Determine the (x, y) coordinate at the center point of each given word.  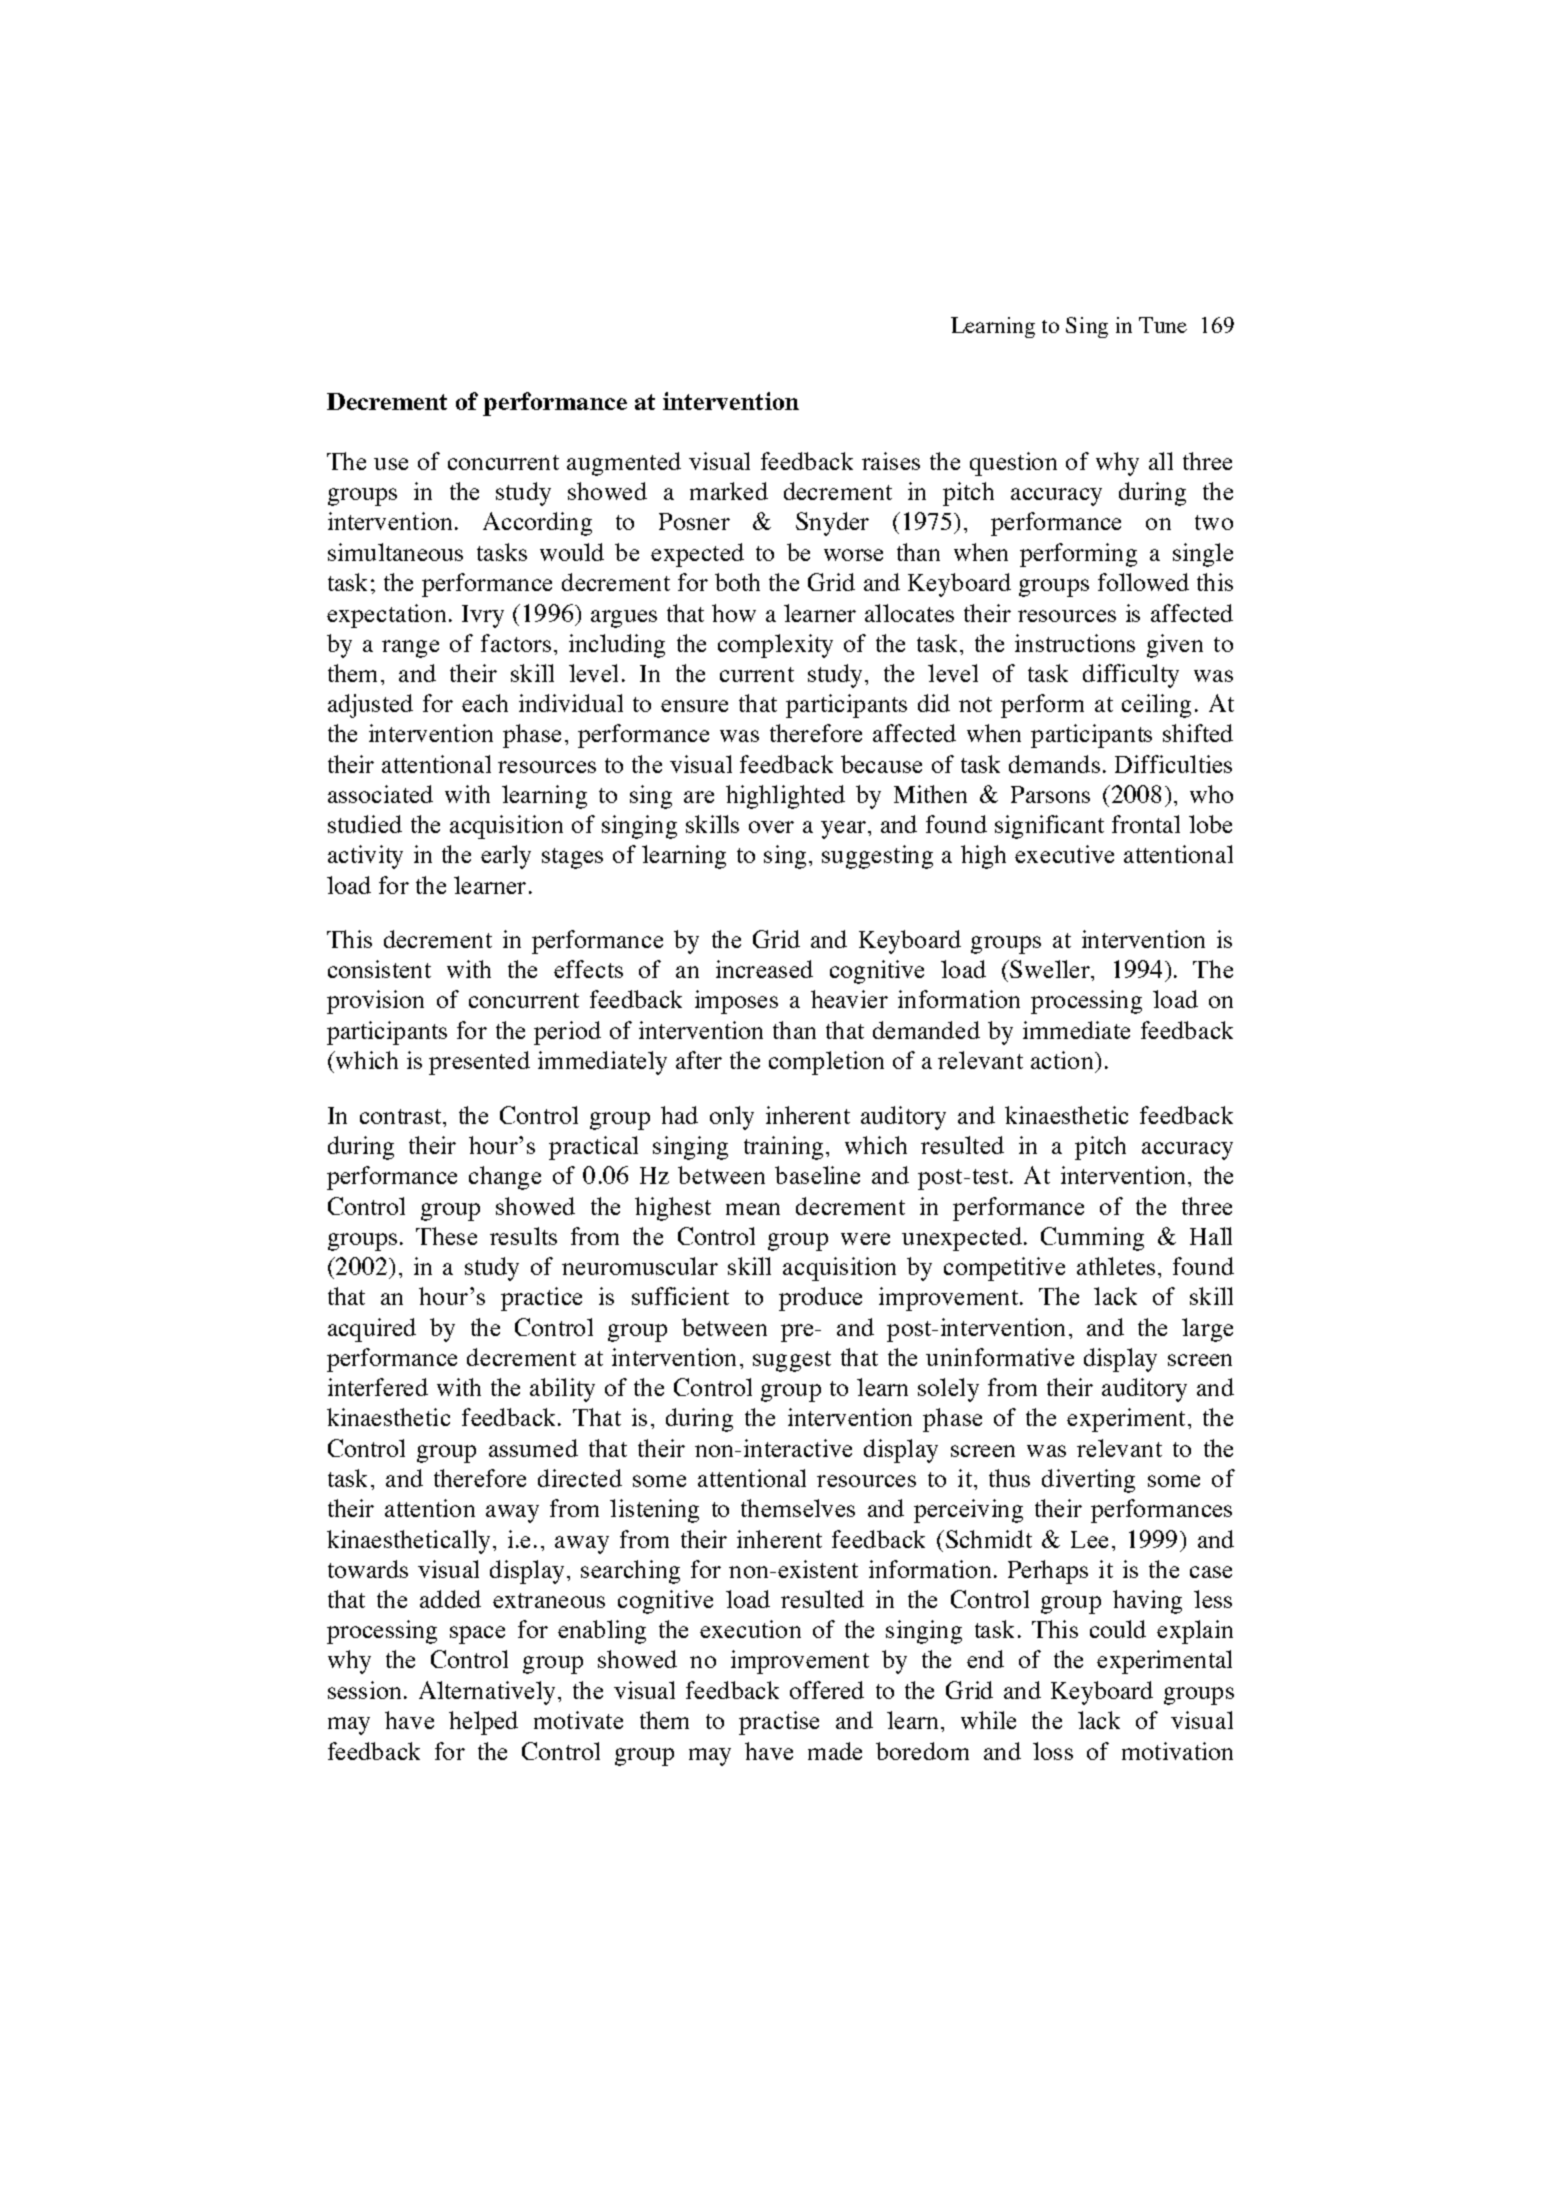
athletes (1116, 1266)
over (771, 827)
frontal (1146, 824)
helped (483, 1723)
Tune (1163, 325)
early (506, 857)
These (446, 1236)
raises (891, 461)
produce (820, 1299)
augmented (624, 464)
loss (1053, 1751)
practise (779, 1723)
